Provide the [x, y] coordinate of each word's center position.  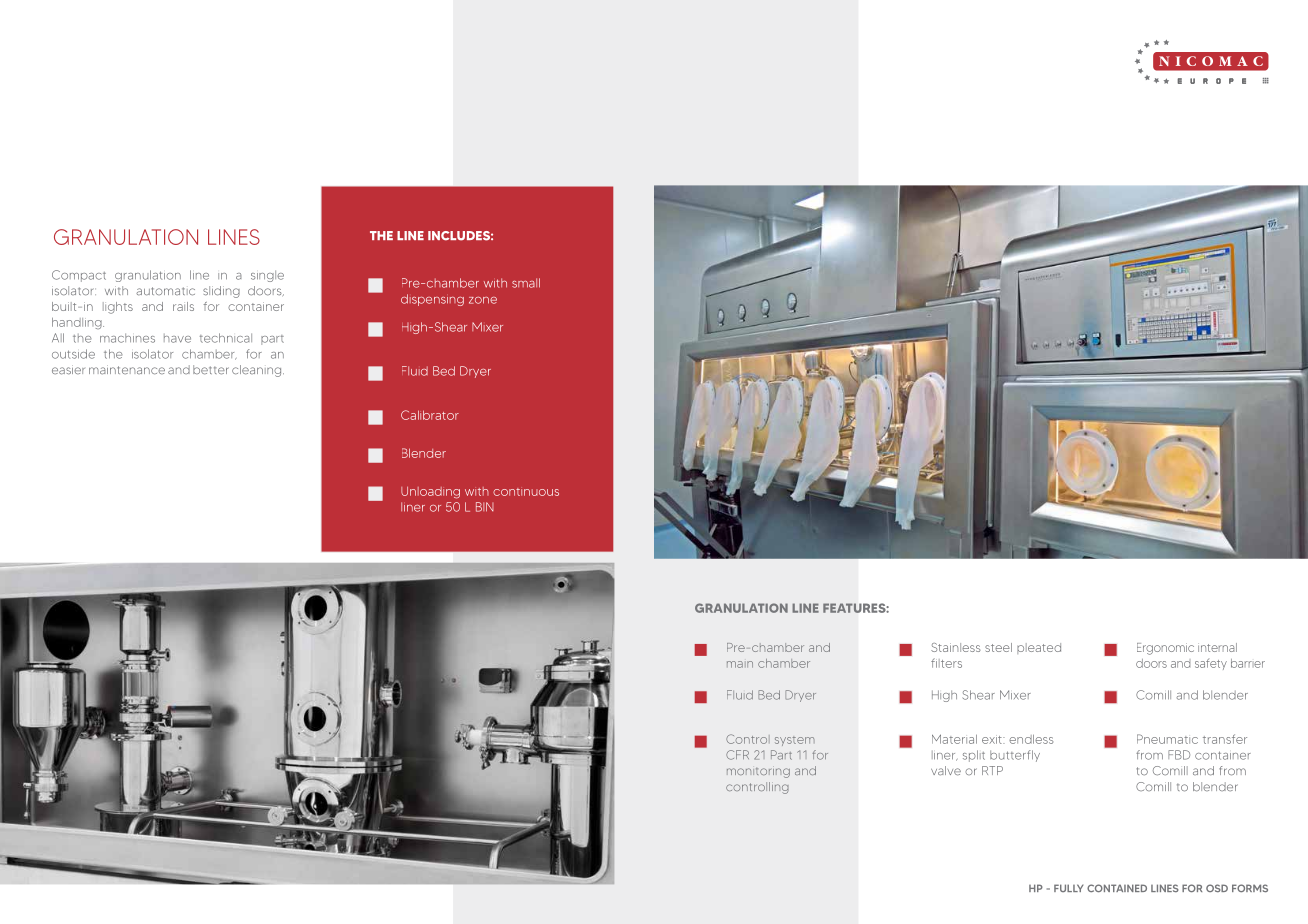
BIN [485, 507]
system [795, 741]
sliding [221, 292]
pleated [1039, 648]
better [211, 370]
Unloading [430, 493]
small [526, 283]
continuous [526, 492]
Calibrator [430, 415]
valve [946, 771]
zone [483, 300]
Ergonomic [1165, 649]
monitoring [758, 773]
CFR [737, 755]
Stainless [956, 647]
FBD [1179, 755]
